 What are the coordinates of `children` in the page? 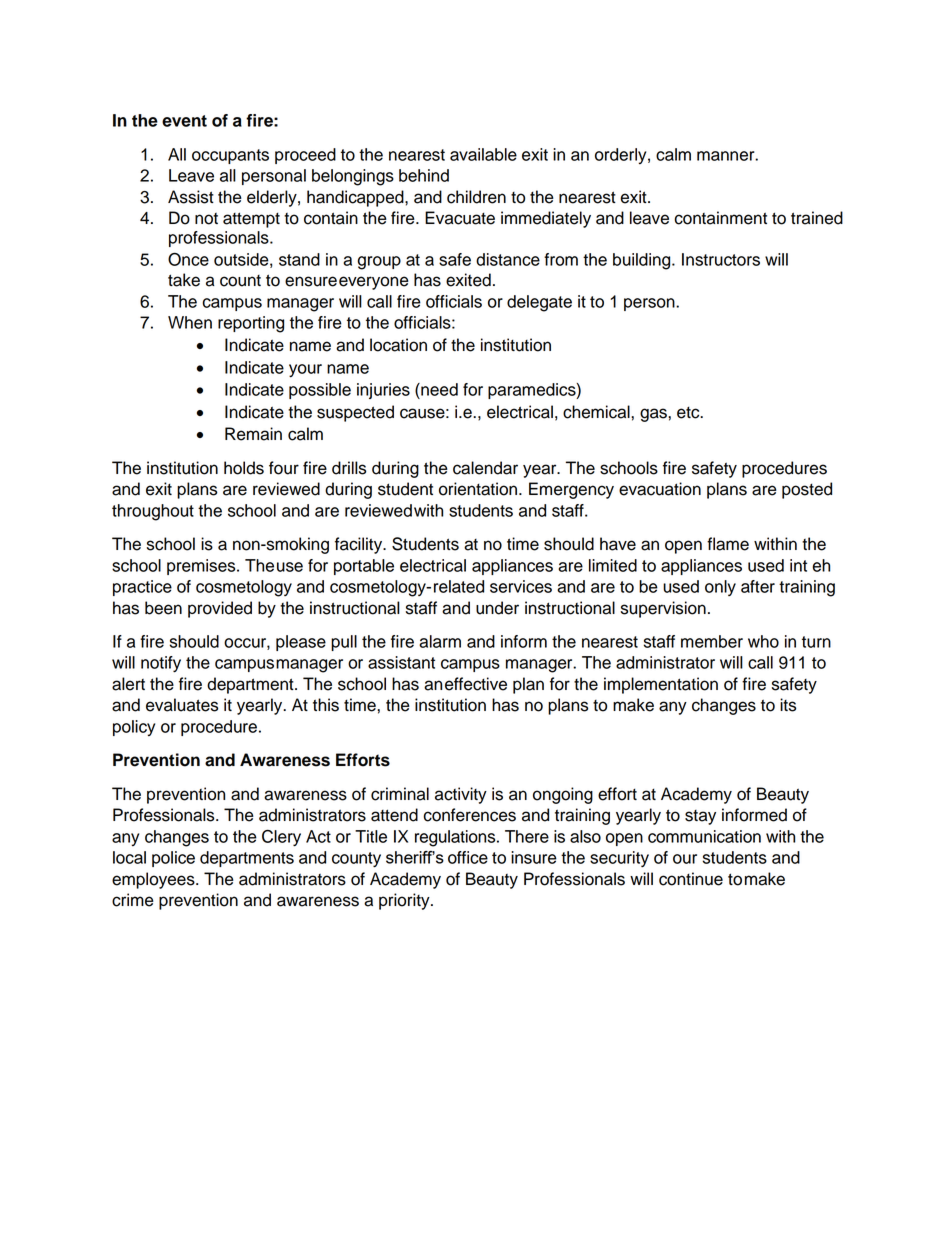 It's located at (476, 197).
